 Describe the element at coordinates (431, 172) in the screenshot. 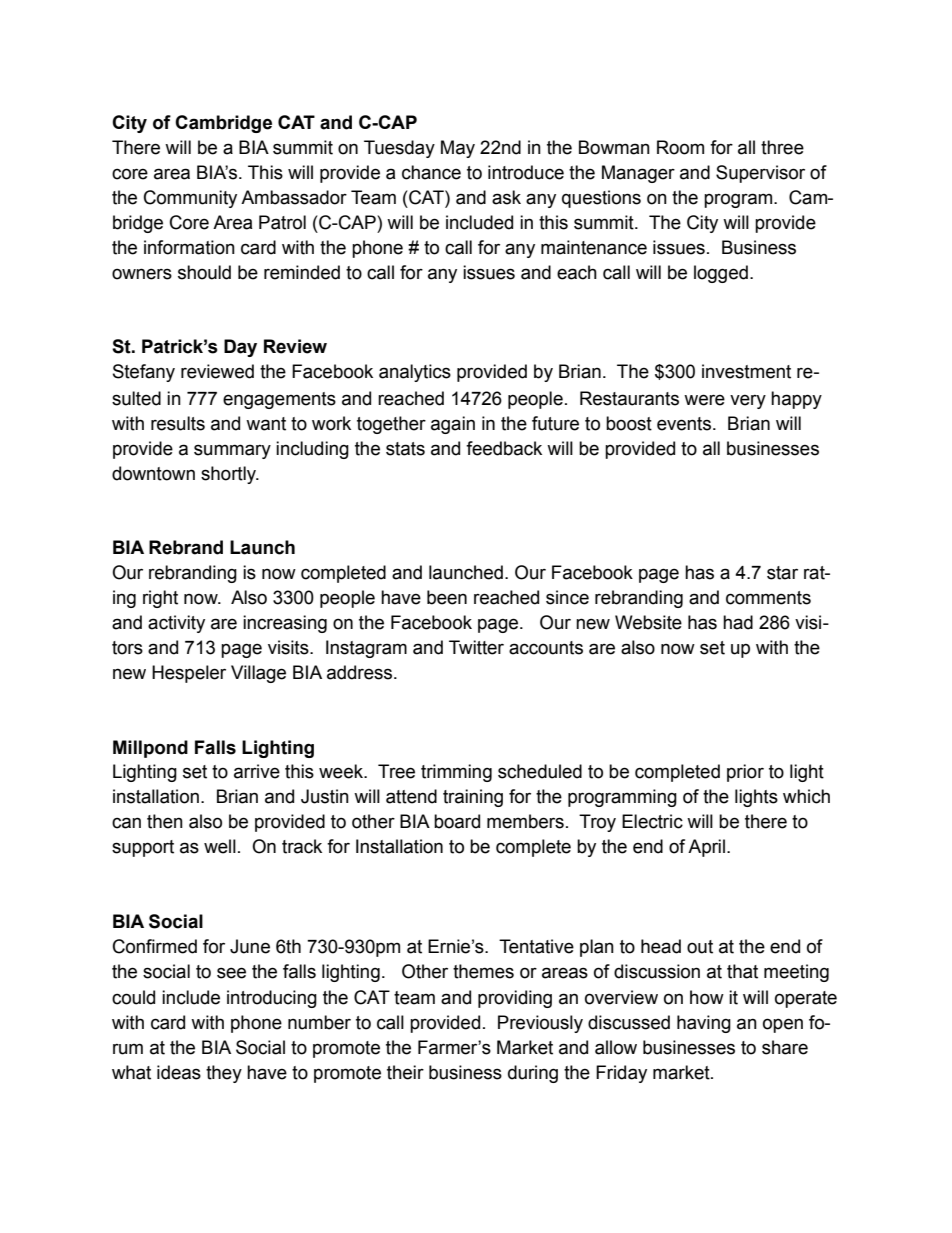

I see `chance` at that location.
